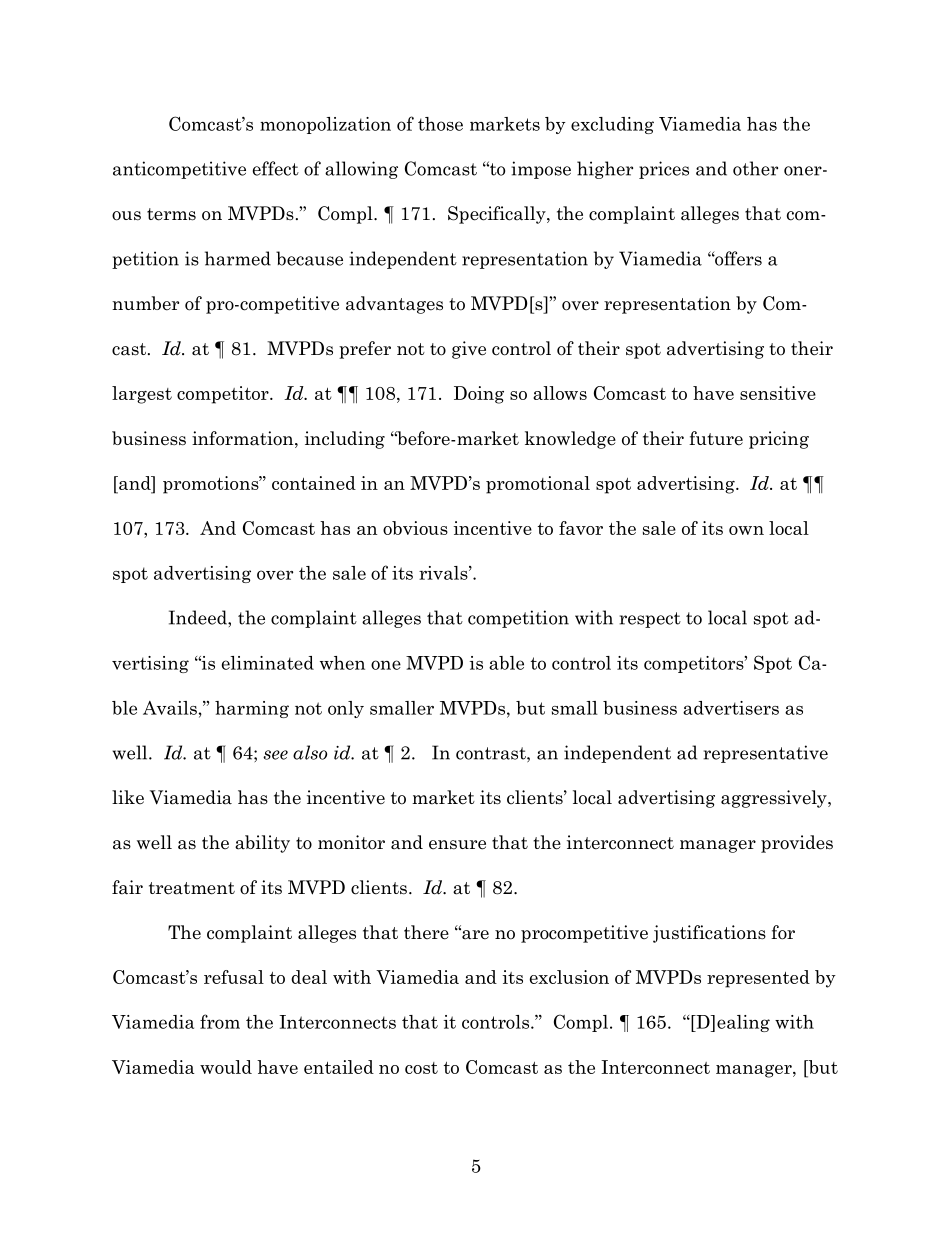 Image resolution: width=952 pixels, height=1233 pixels. I want to click on other, so click(755, 168).
